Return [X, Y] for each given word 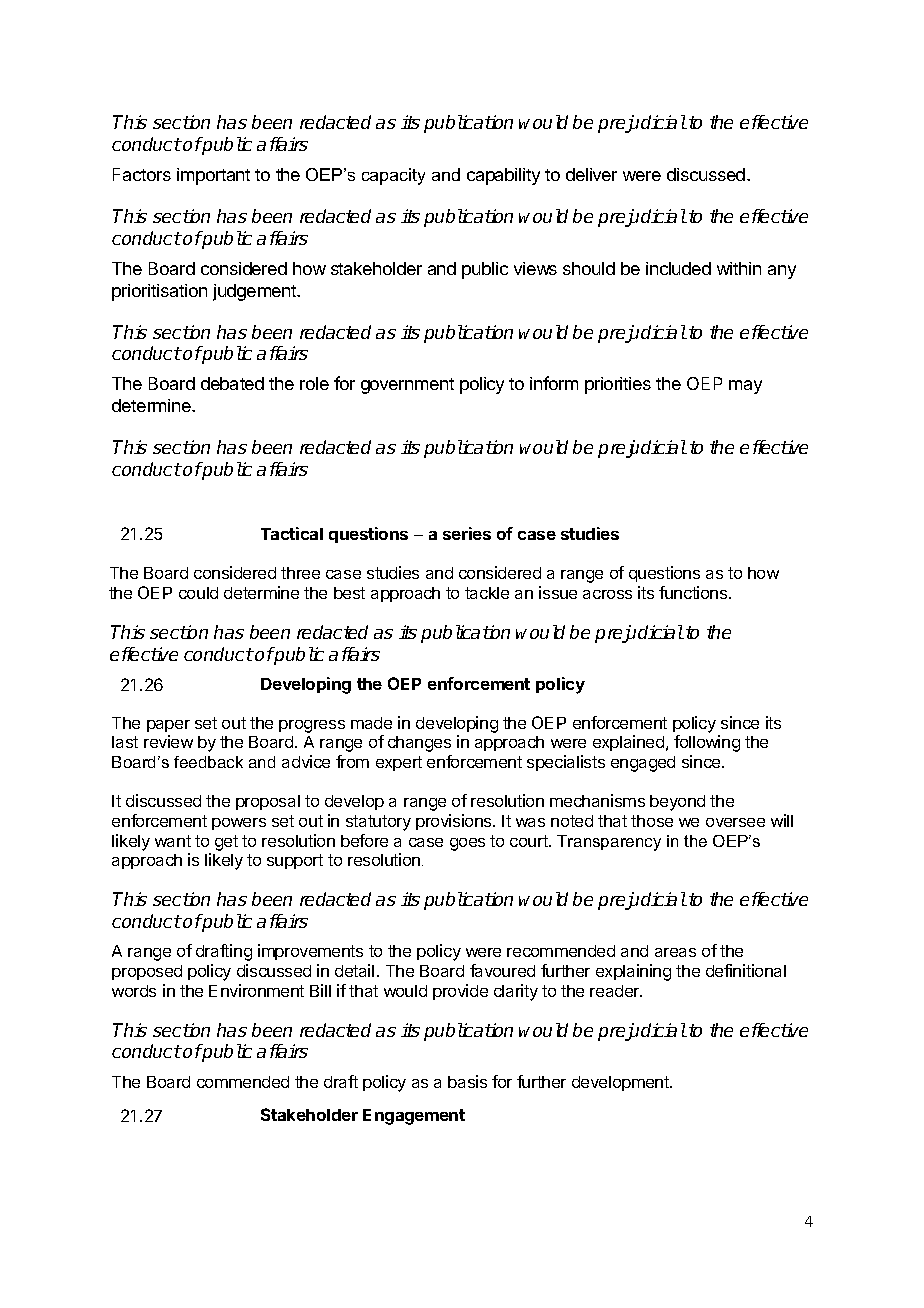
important [213, 176]
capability [503, 176]
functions [694, 592]
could [198, 593]
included [678, 268]
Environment [256, 990]
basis [467, 1081]
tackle [487, 593]
